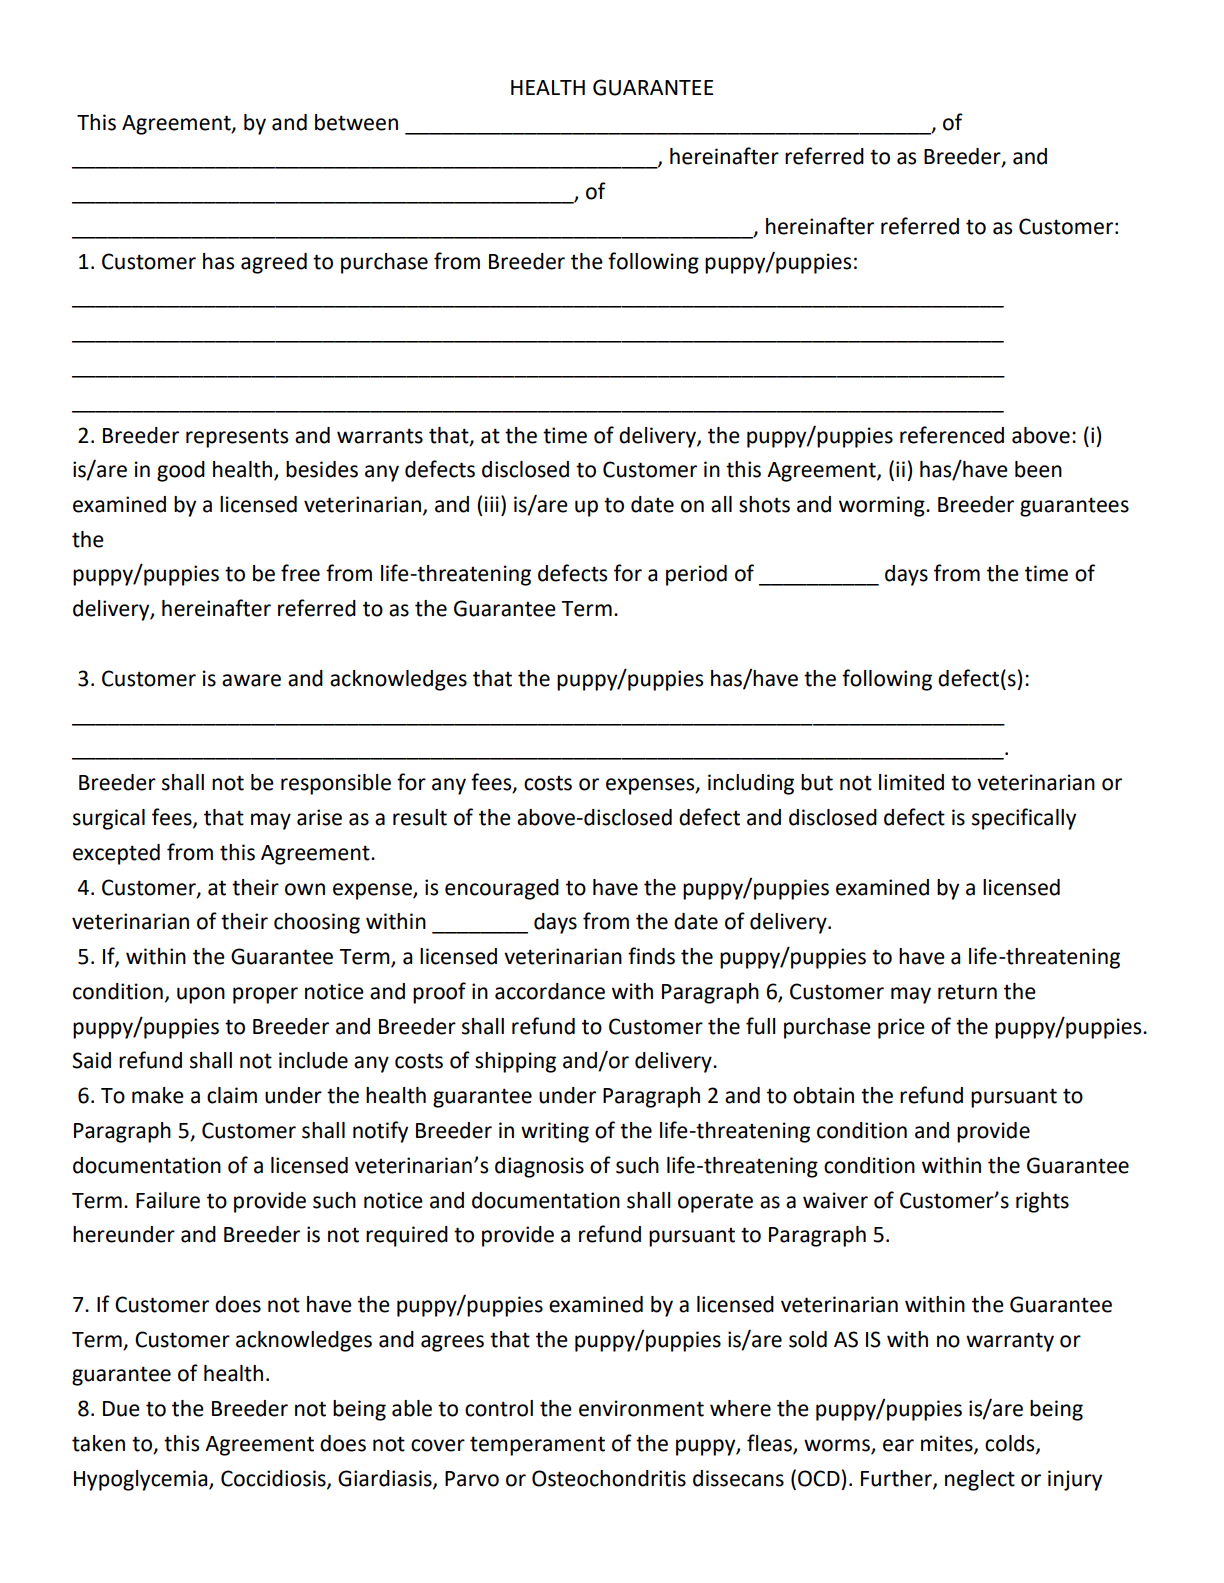 The width and height of the screenshot is (1224, 1583). I want to click on accordance, so click(550, 991).
